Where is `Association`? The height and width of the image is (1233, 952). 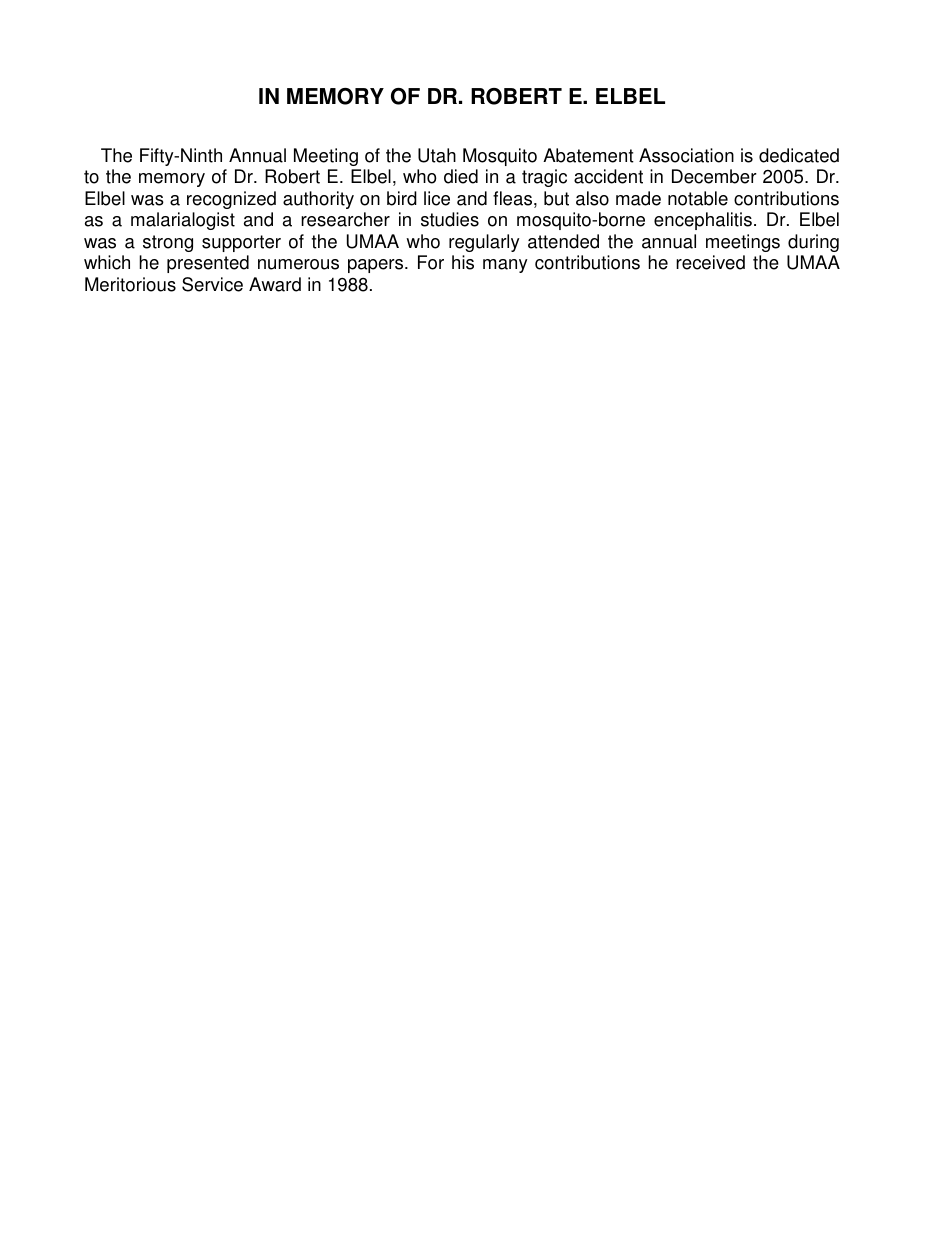
Association is located at coordinates (686, 155).
